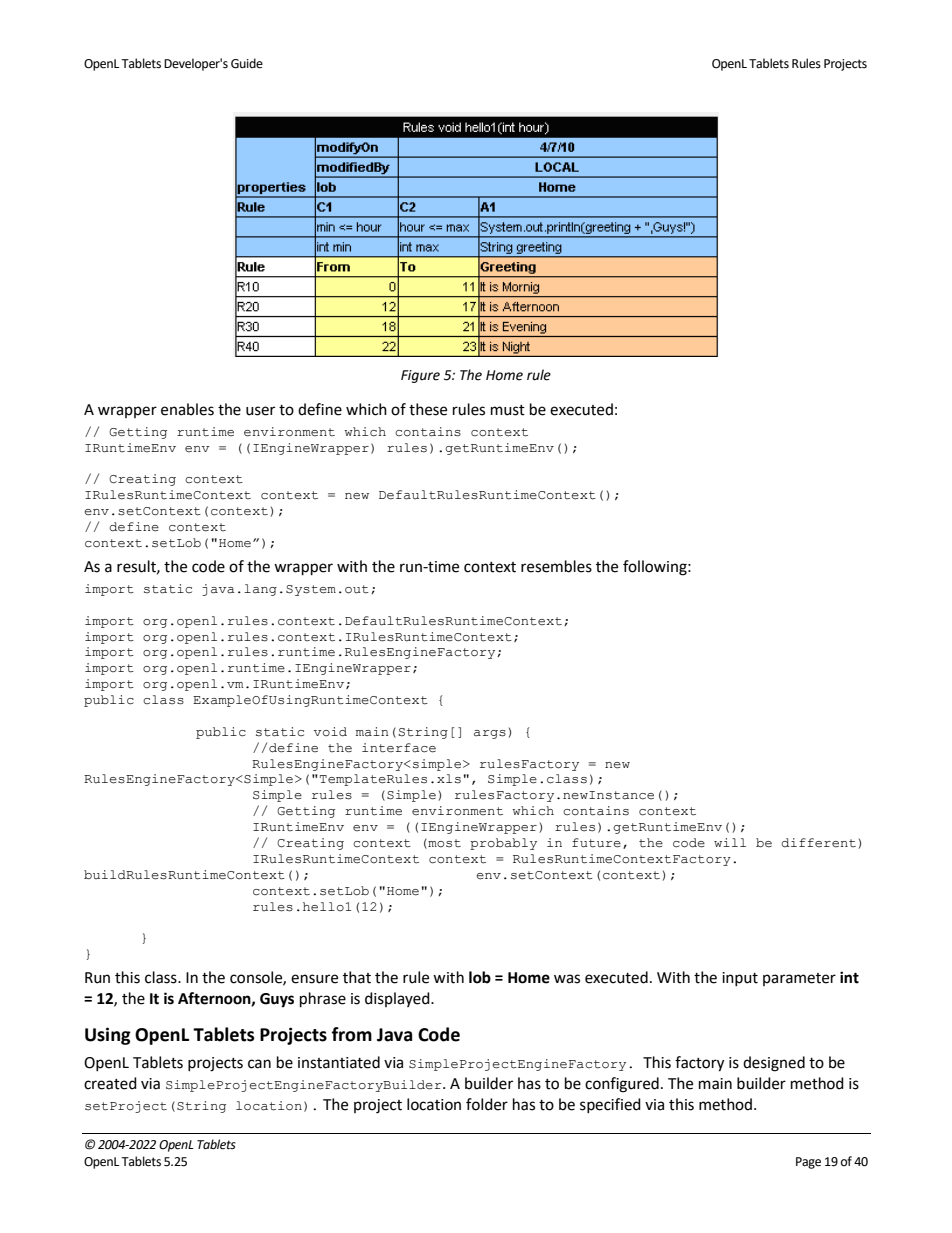 The image size is (952, 1233). What do you see at coordinates (508, 410) in the page?
I see `must` at bounding box center [508, 410].
